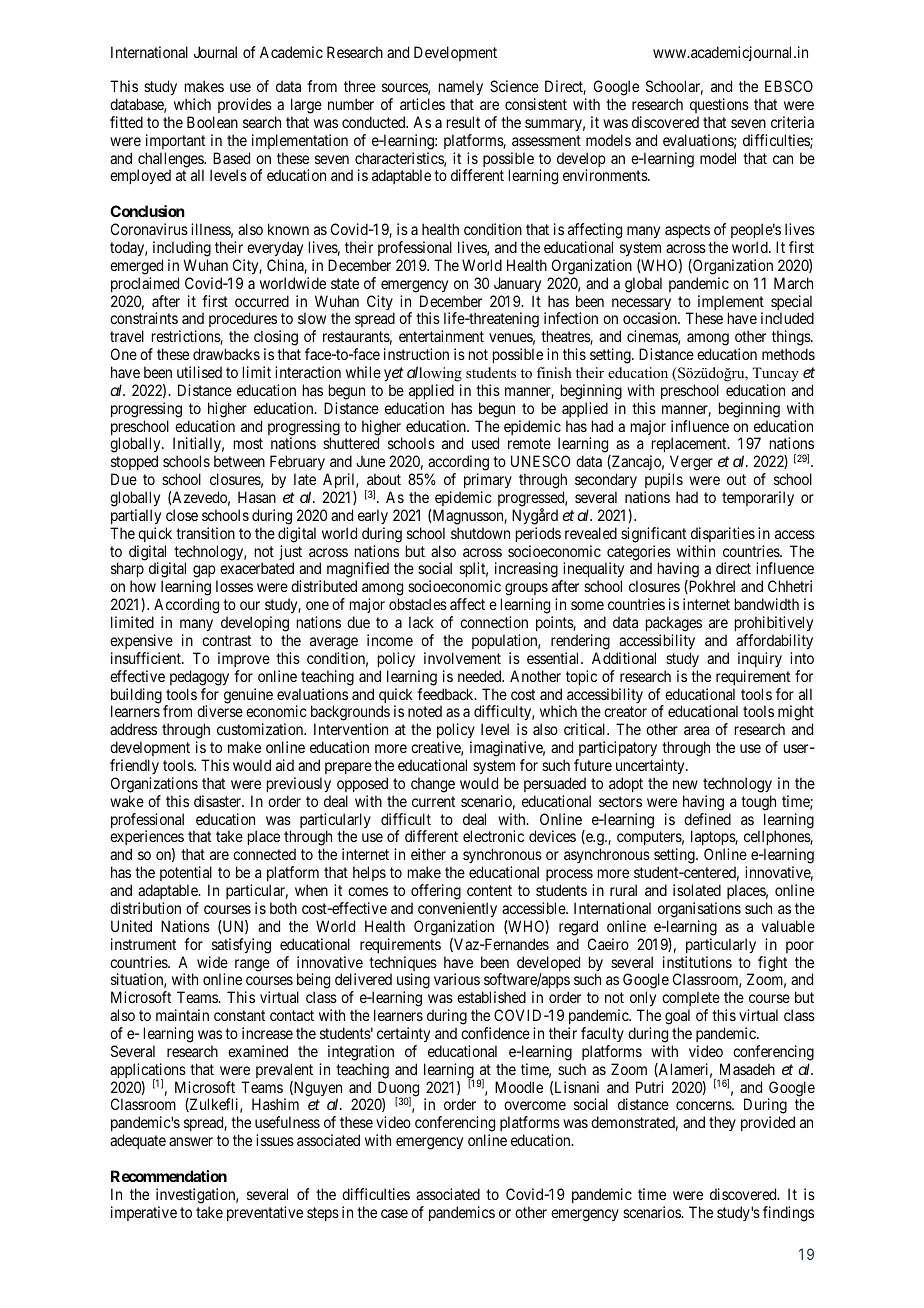 Image resolution: width=924 pixels, height=1308 pixels. What do you see at coordinates (463, 122) in the document?
I see `result` at bounding box center [463, 122].
